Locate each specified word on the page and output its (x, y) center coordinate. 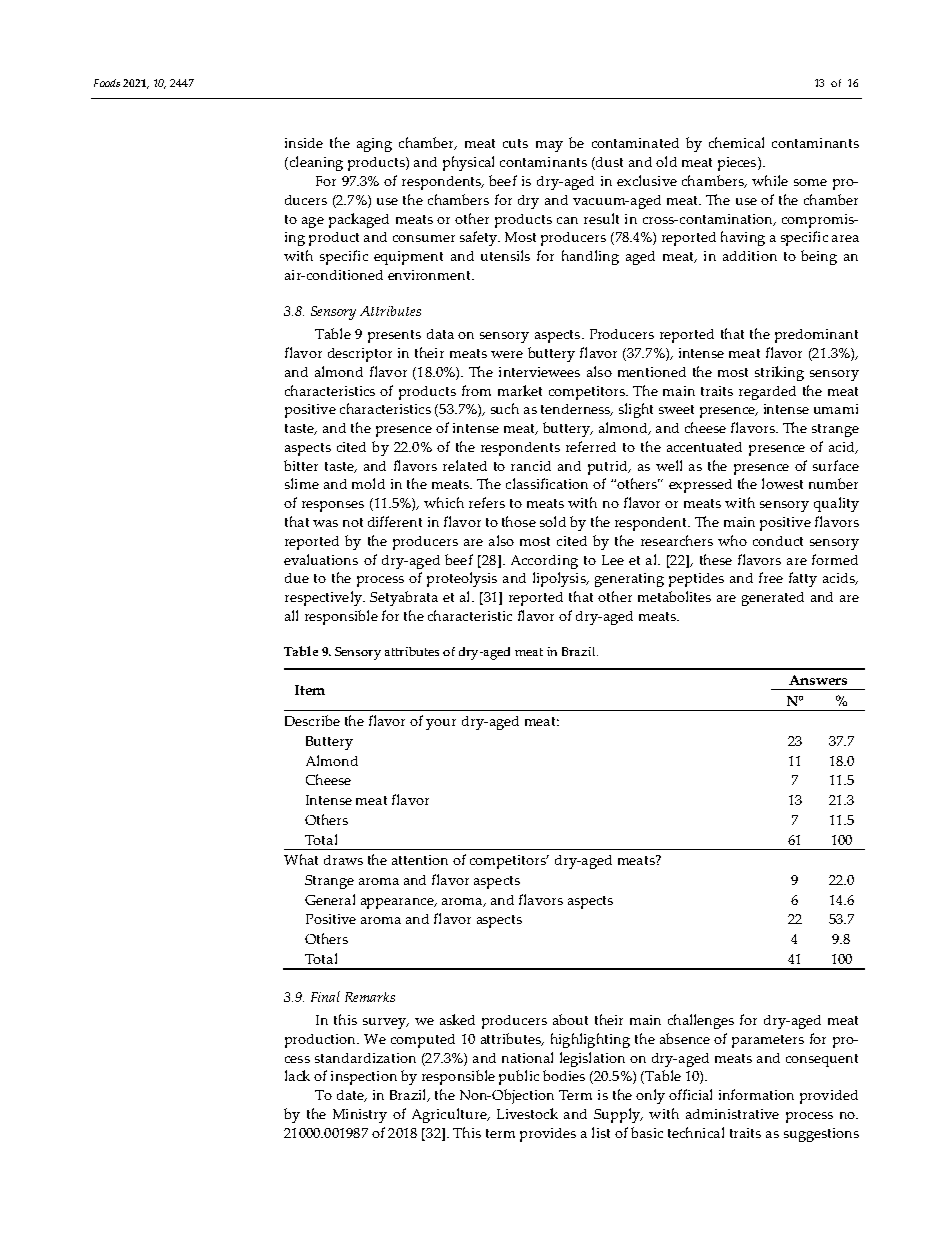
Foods (107, 83)
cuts (515, 143)
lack (297, 1075)
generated (773, 599)
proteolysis (462, 579)
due (297, 578)
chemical (736, 142)
